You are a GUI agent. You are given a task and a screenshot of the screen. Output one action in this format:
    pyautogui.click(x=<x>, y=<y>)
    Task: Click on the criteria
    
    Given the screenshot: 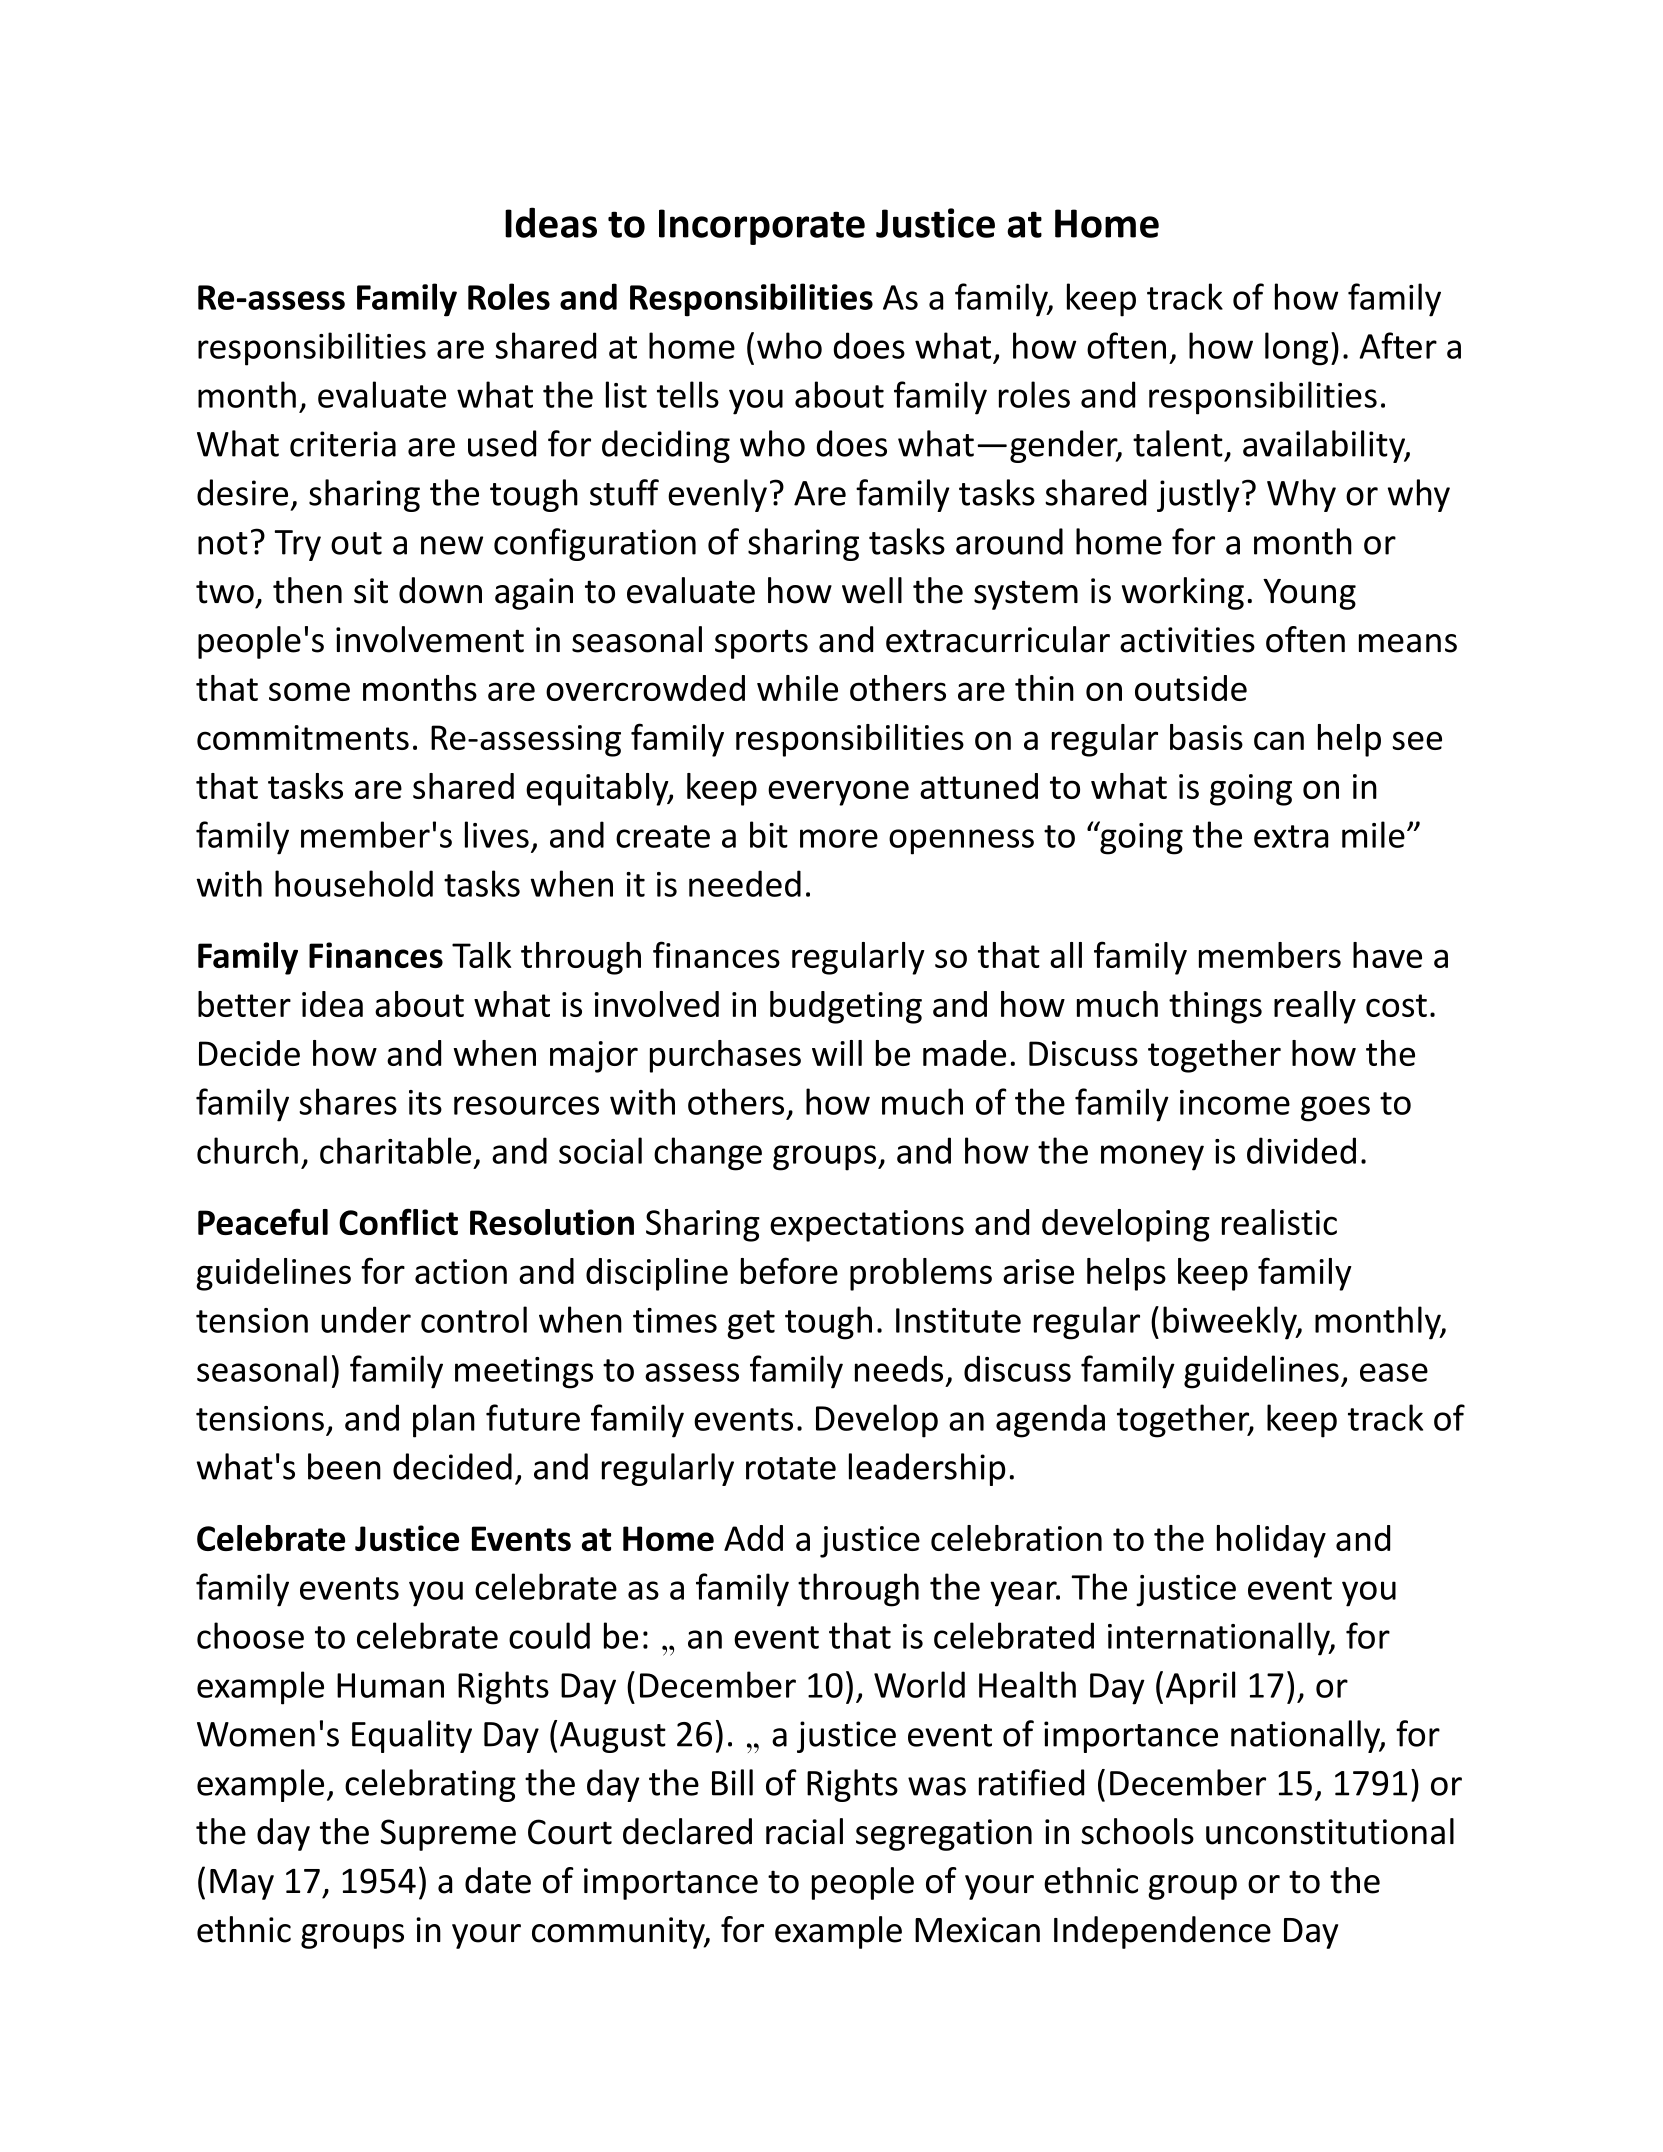 What is the action you would take?
    pyautogui.click(x=343, y=444)
